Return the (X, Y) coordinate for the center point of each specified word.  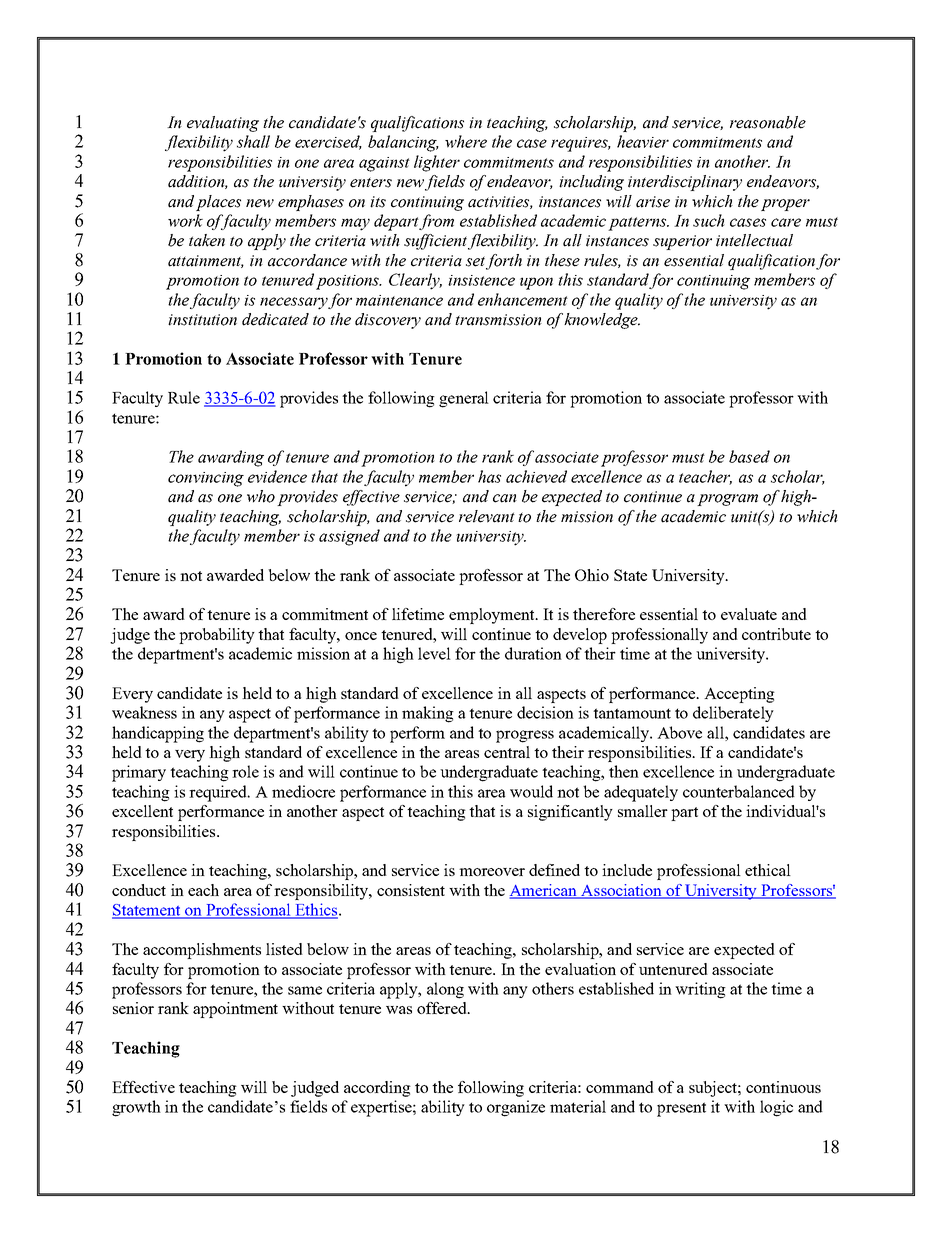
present (681, 1109)
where (466, 141)
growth (136, 1108)
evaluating (223, 124)
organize (516, 1108)
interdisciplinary (685, 183)
